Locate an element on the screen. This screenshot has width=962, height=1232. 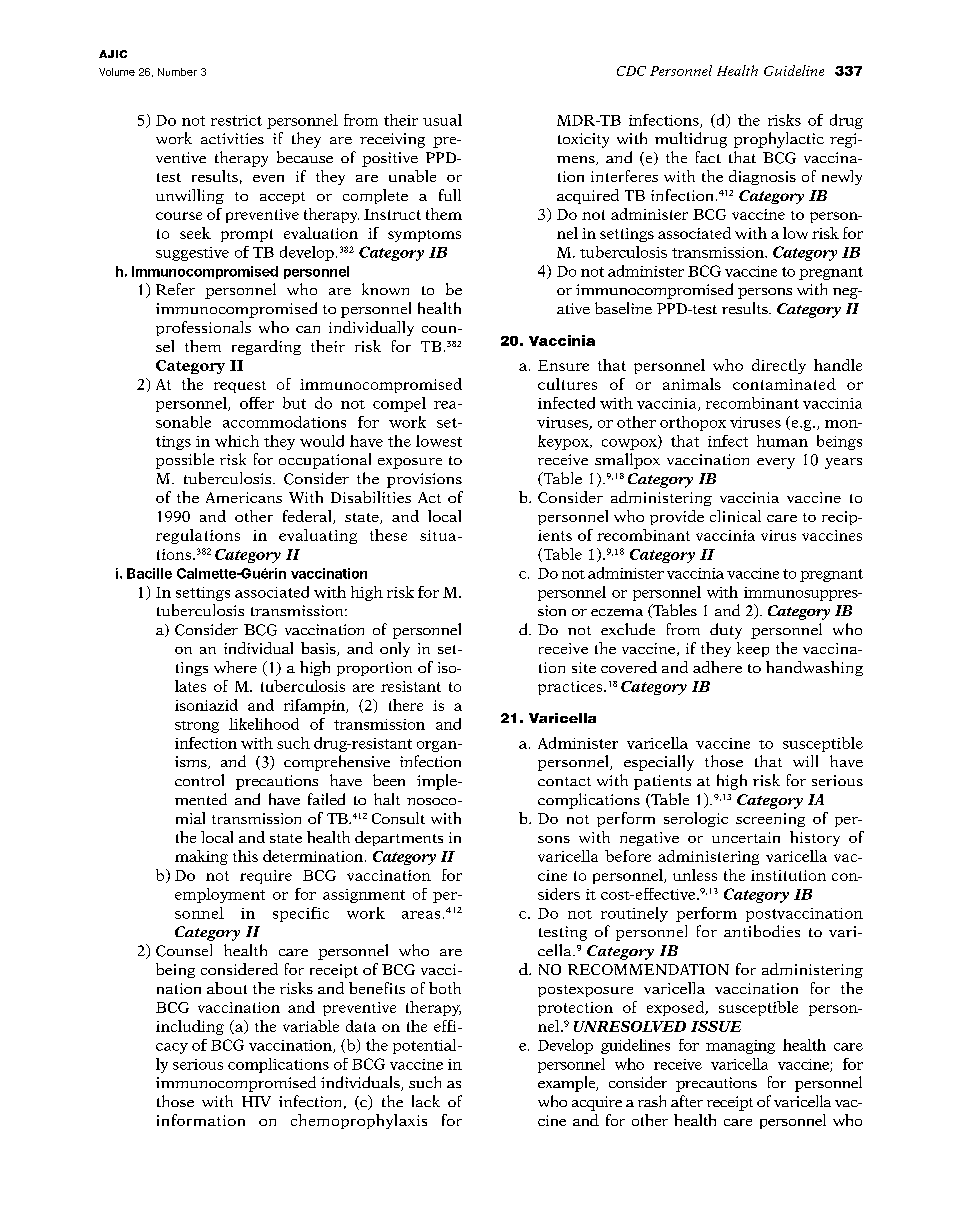
restrict is located at coordinates (236, 120).
